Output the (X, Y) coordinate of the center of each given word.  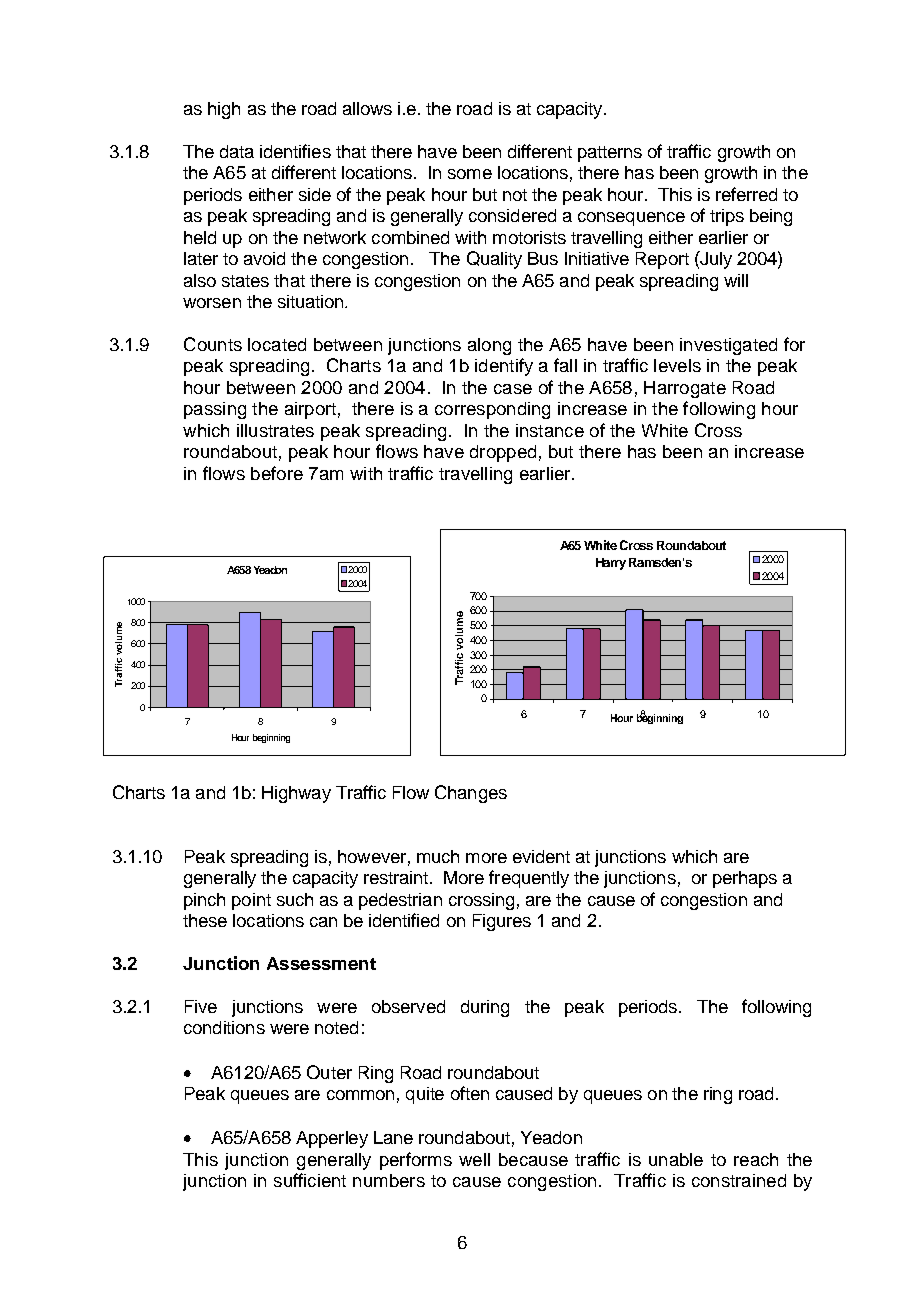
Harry (611, 564)
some (470, 174)
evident (541, 856)
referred (746, 194)
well (474, 1159)
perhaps (745, 879)
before (277, 473)
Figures (502, 922)
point (251, 901)
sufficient (310, 1180)
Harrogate (685, 389)
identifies (295, 151)
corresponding (492, 410)
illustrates (275, 430)
